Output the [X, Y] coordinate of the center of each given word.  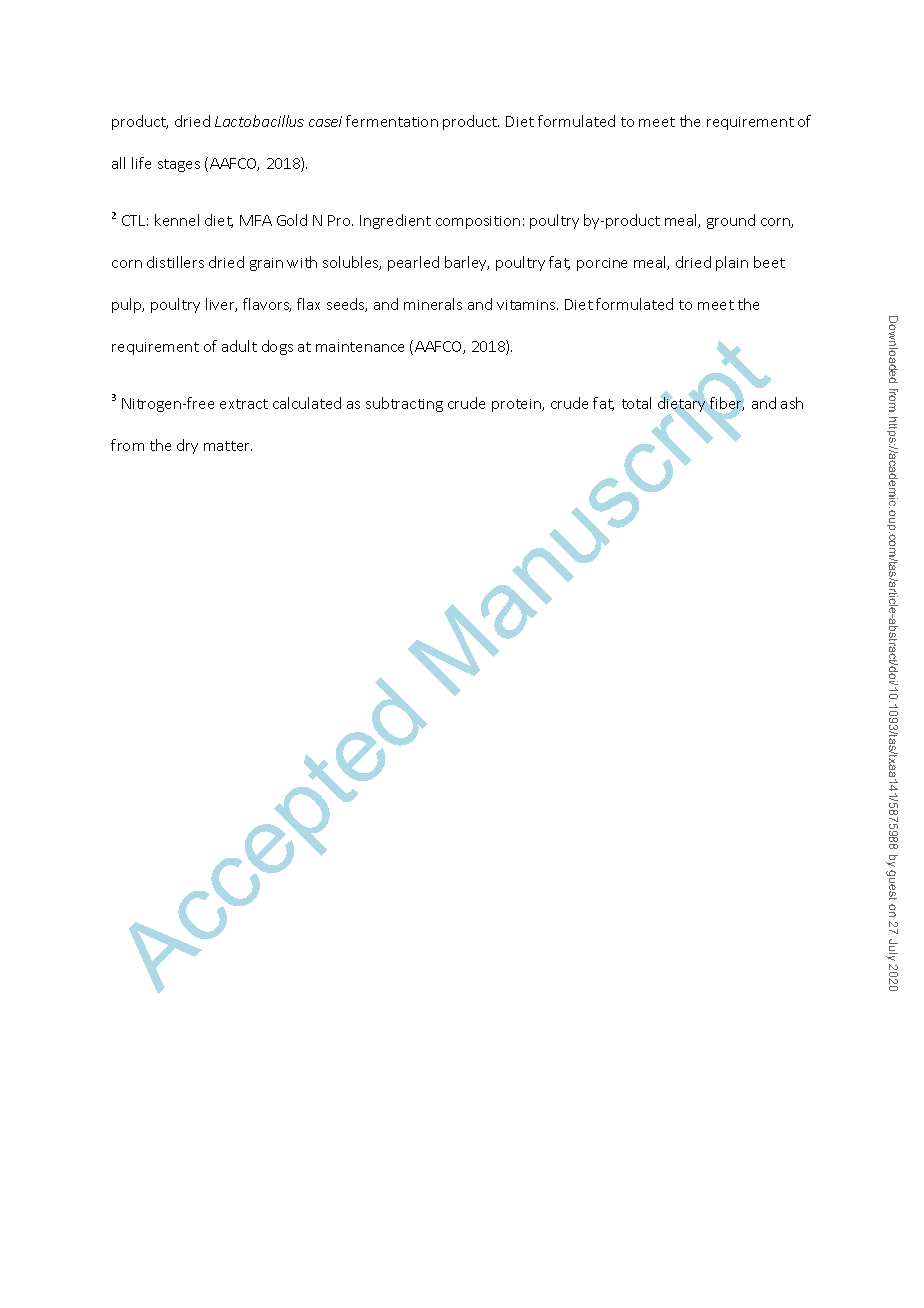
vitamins [527, 305]
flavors [267, 305]
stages [179, 165]
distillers [175, 262]
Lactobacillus [259, 121]
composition [478, 222]
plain [732, 263]
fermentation [392, 121]
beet [769, 262]
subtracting [404, 404]
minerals [433, 304]
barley [467, 263]
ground [731, 221]
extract [244, 404]
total [636, 403]
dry [187, 446]
